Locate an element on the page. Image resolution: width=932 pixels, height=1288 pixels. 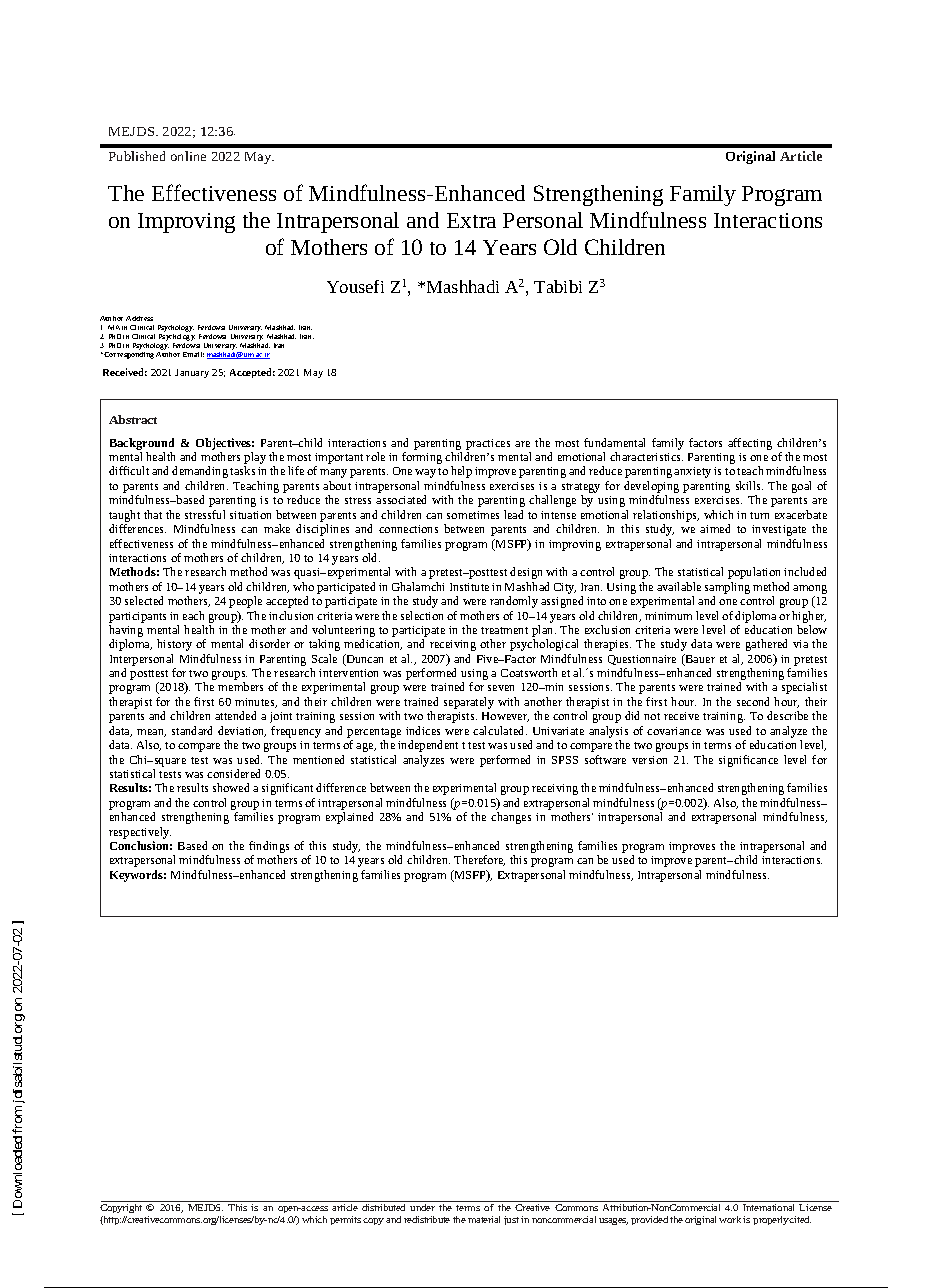
significance is located at coordinates (748, 761).
